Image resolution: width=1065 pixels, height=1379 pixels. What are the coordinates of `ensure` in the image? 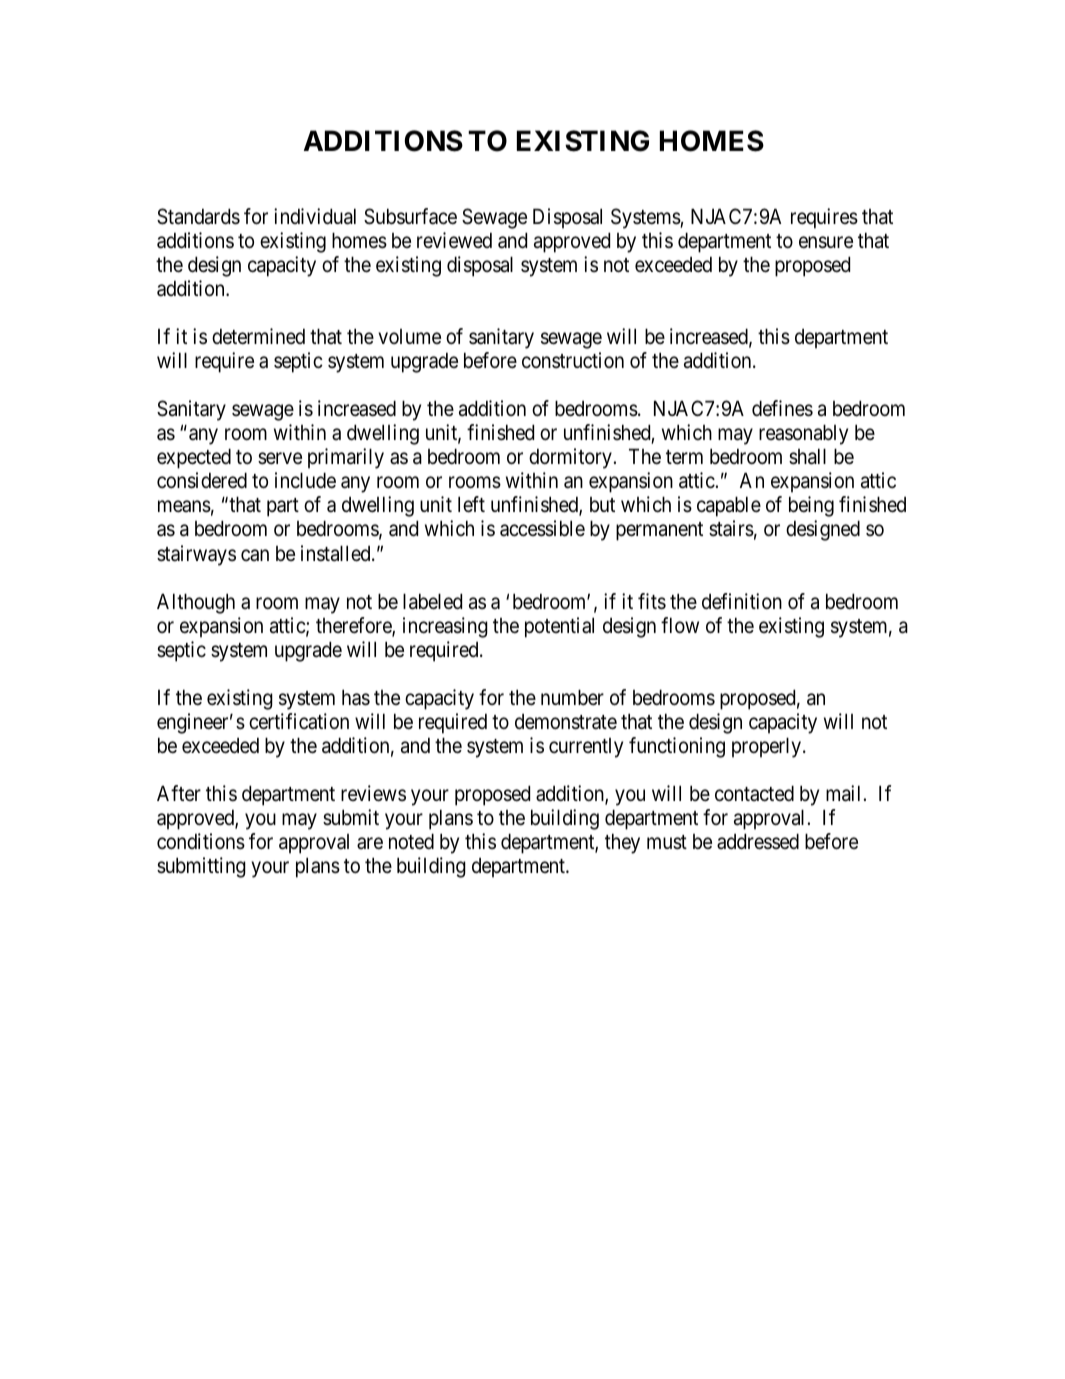 It's located at (826, 243).
